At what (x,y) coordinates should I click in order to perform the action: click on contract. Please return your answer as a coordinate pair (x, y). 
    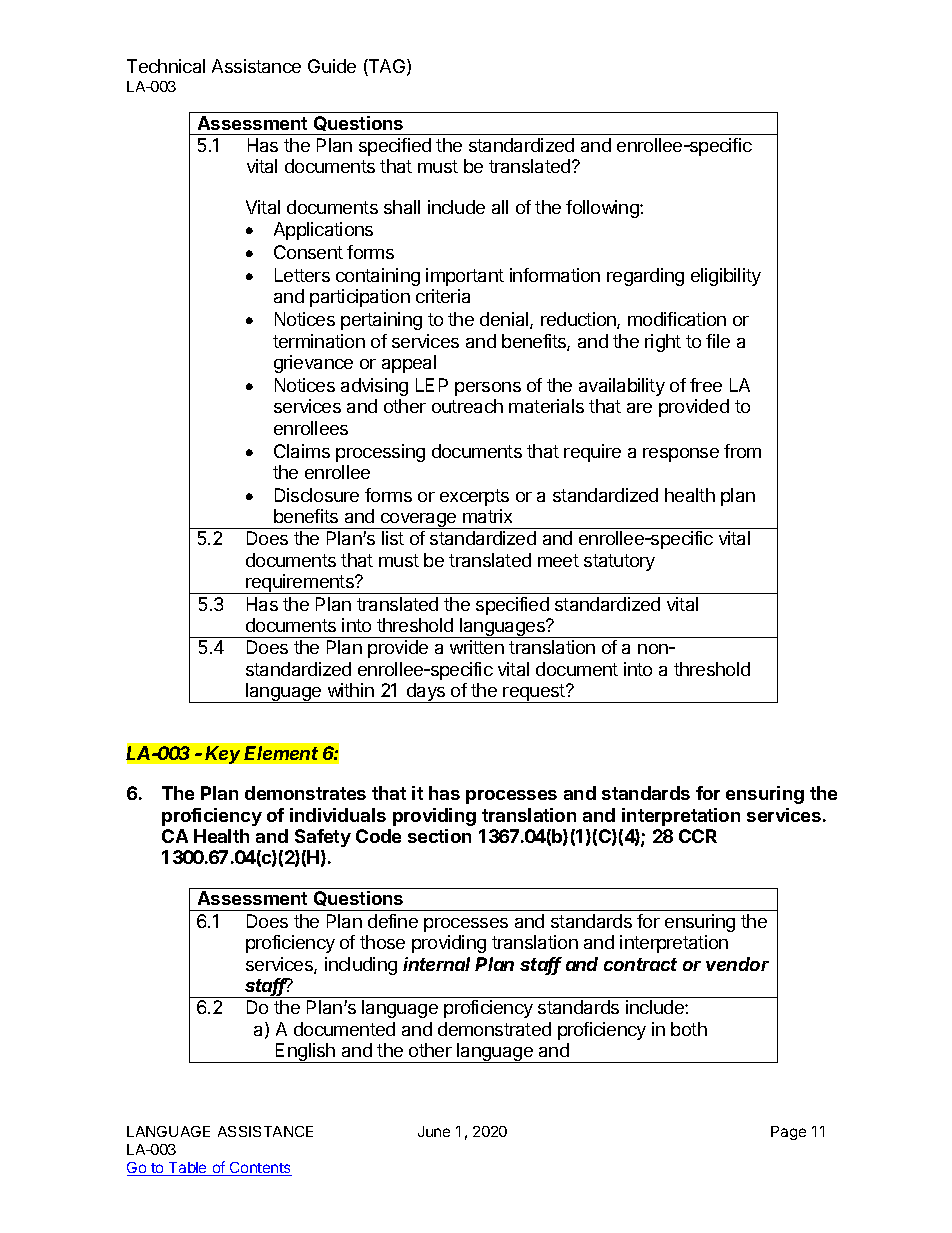
    Looking at the image, I should click on (640, 964).
